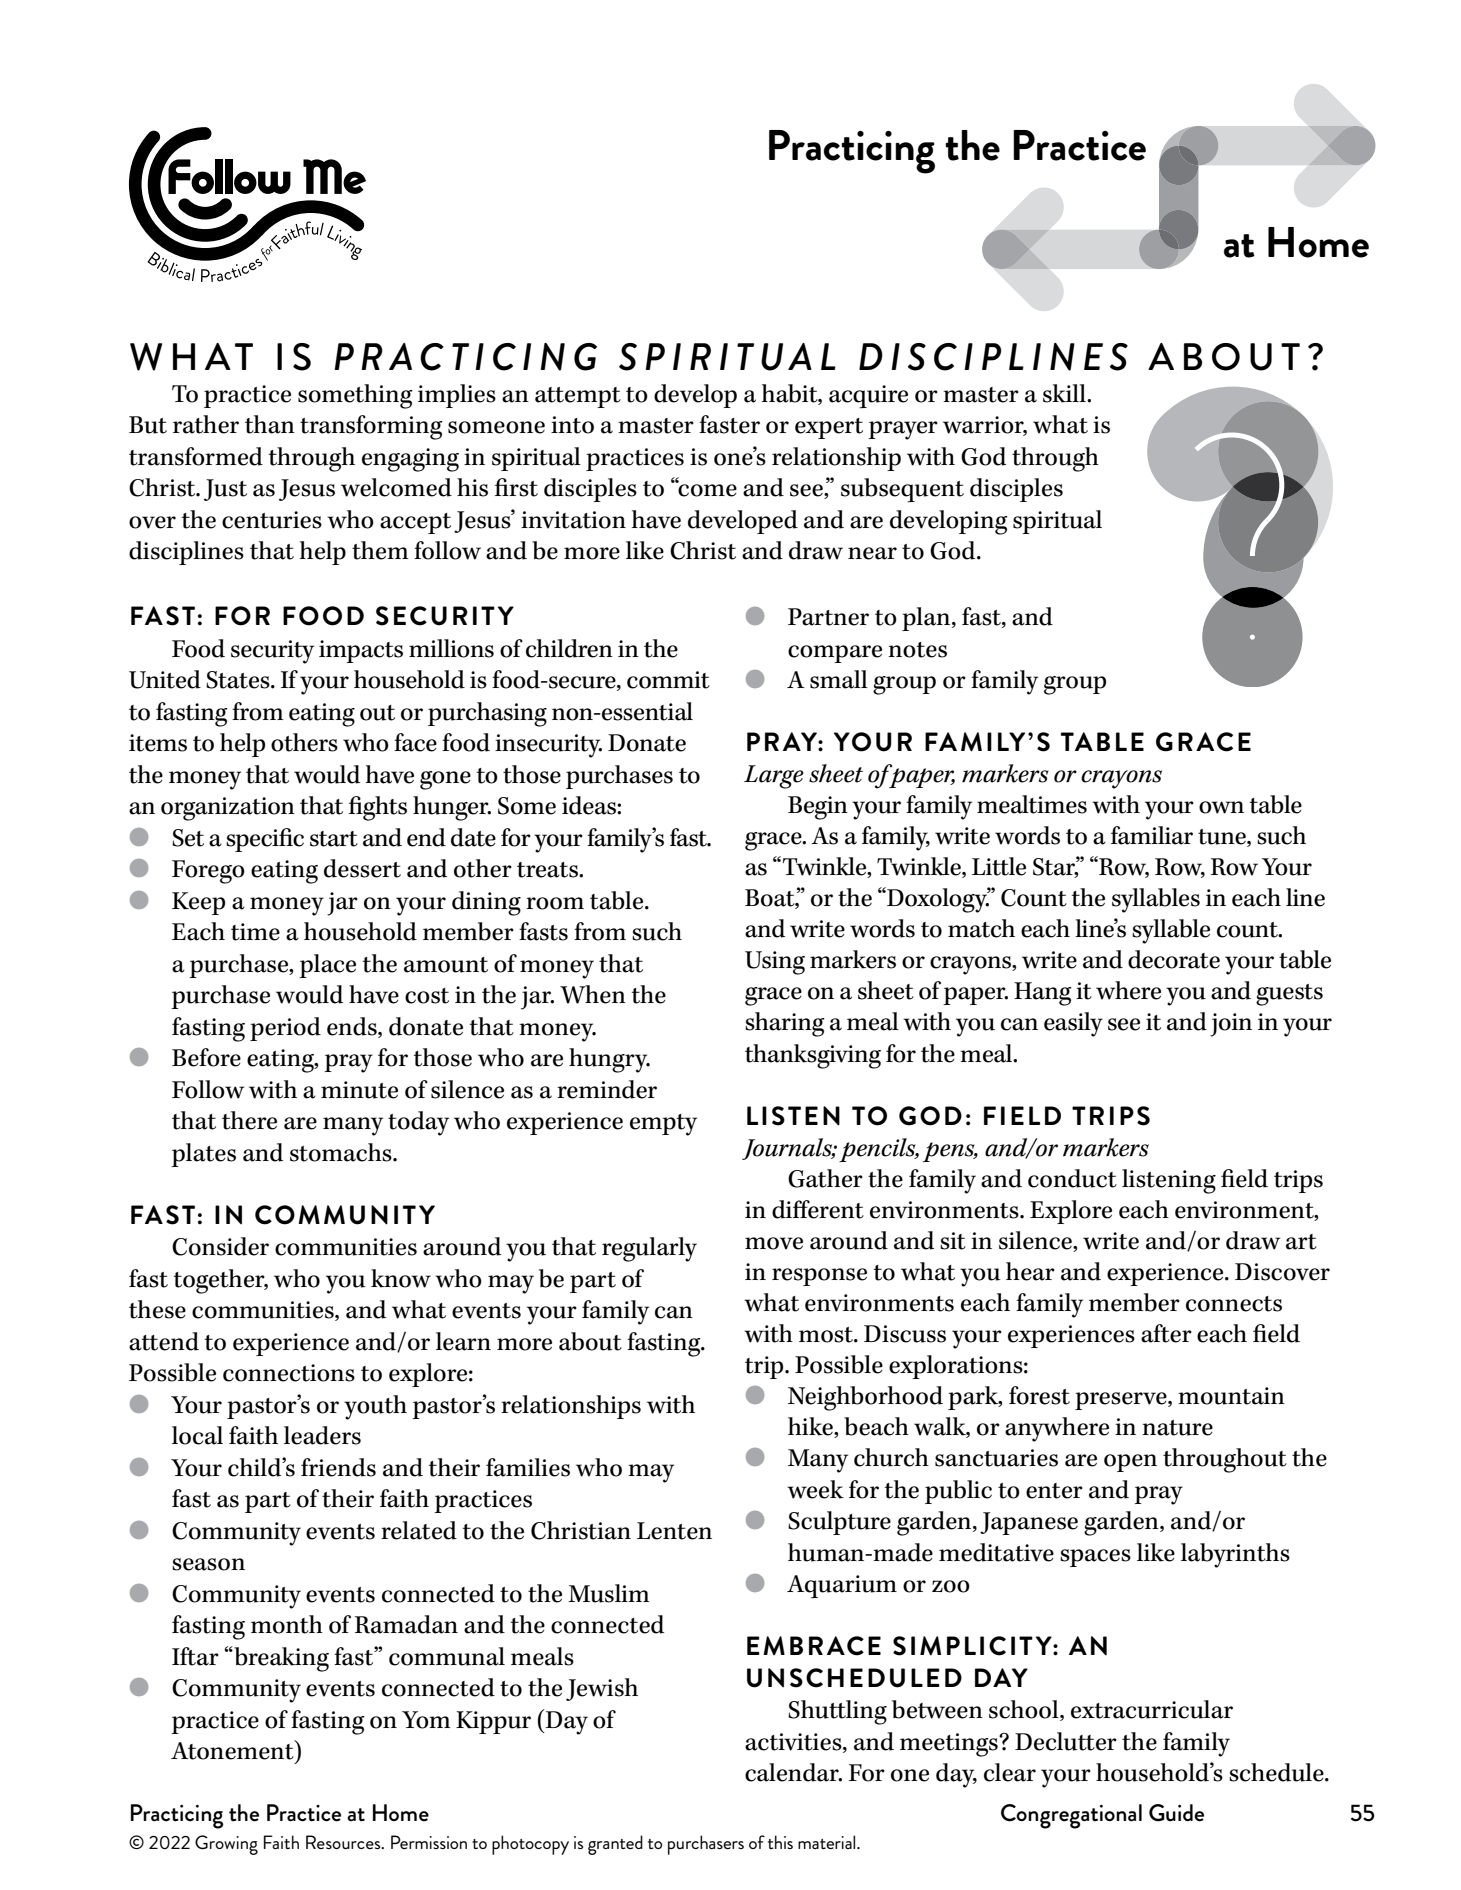 The width and height of the image is (1461, 1890). What do you see at coordinates (827, 1335) in the image?
I see `most` at bounding box center [827, 1335].
